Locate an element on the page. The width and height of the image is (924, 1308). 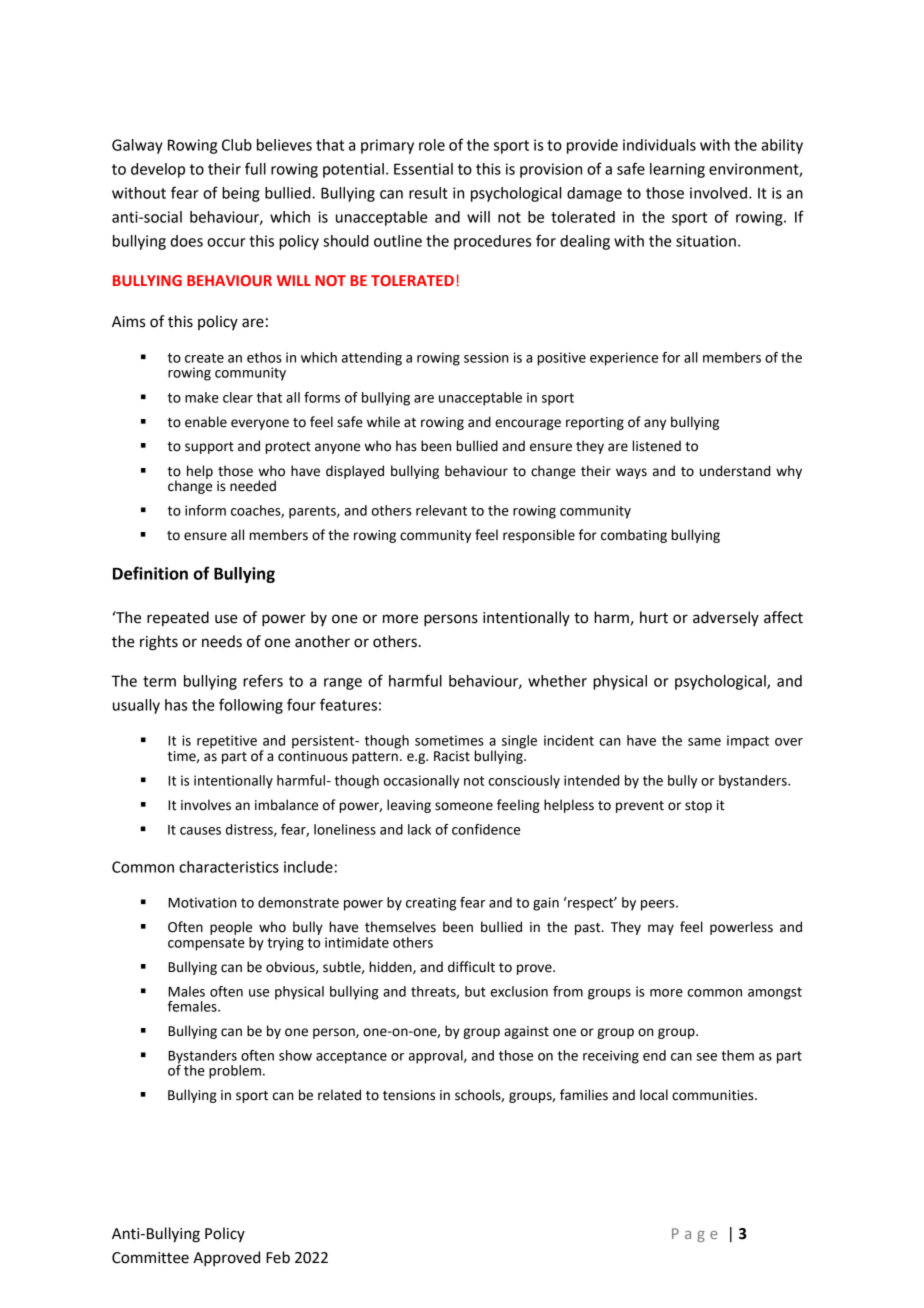
relevant is located at coordinates (441, 510).
